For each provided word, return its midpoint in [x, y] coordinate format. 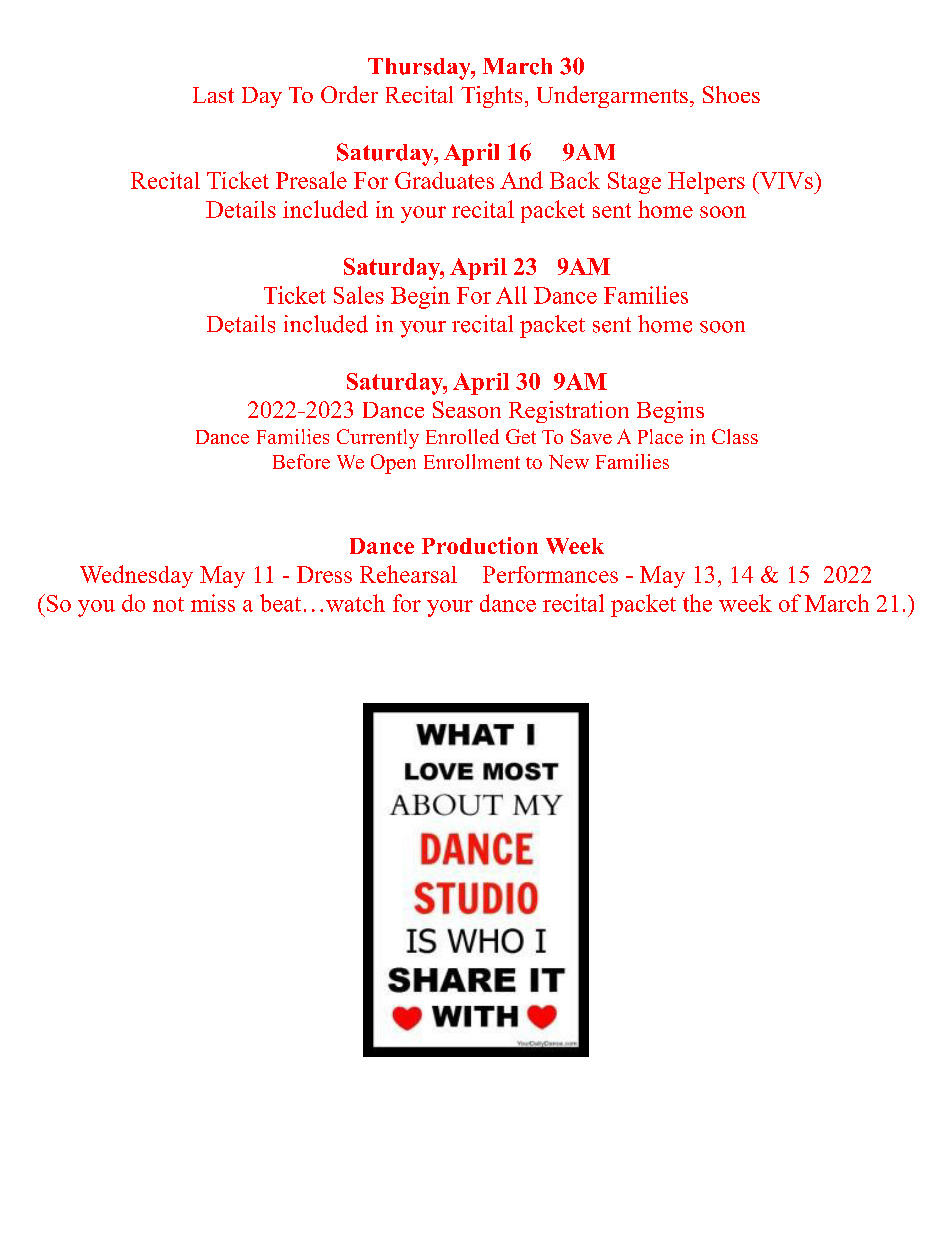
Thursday [420, 69]
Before [301, 461]
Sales [359, 295]
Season [467, 409]
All [511, 295]
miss [213, 603]
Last [213, 95]
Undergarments [612, 97]
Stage [634, 183]
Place [660, 436]
